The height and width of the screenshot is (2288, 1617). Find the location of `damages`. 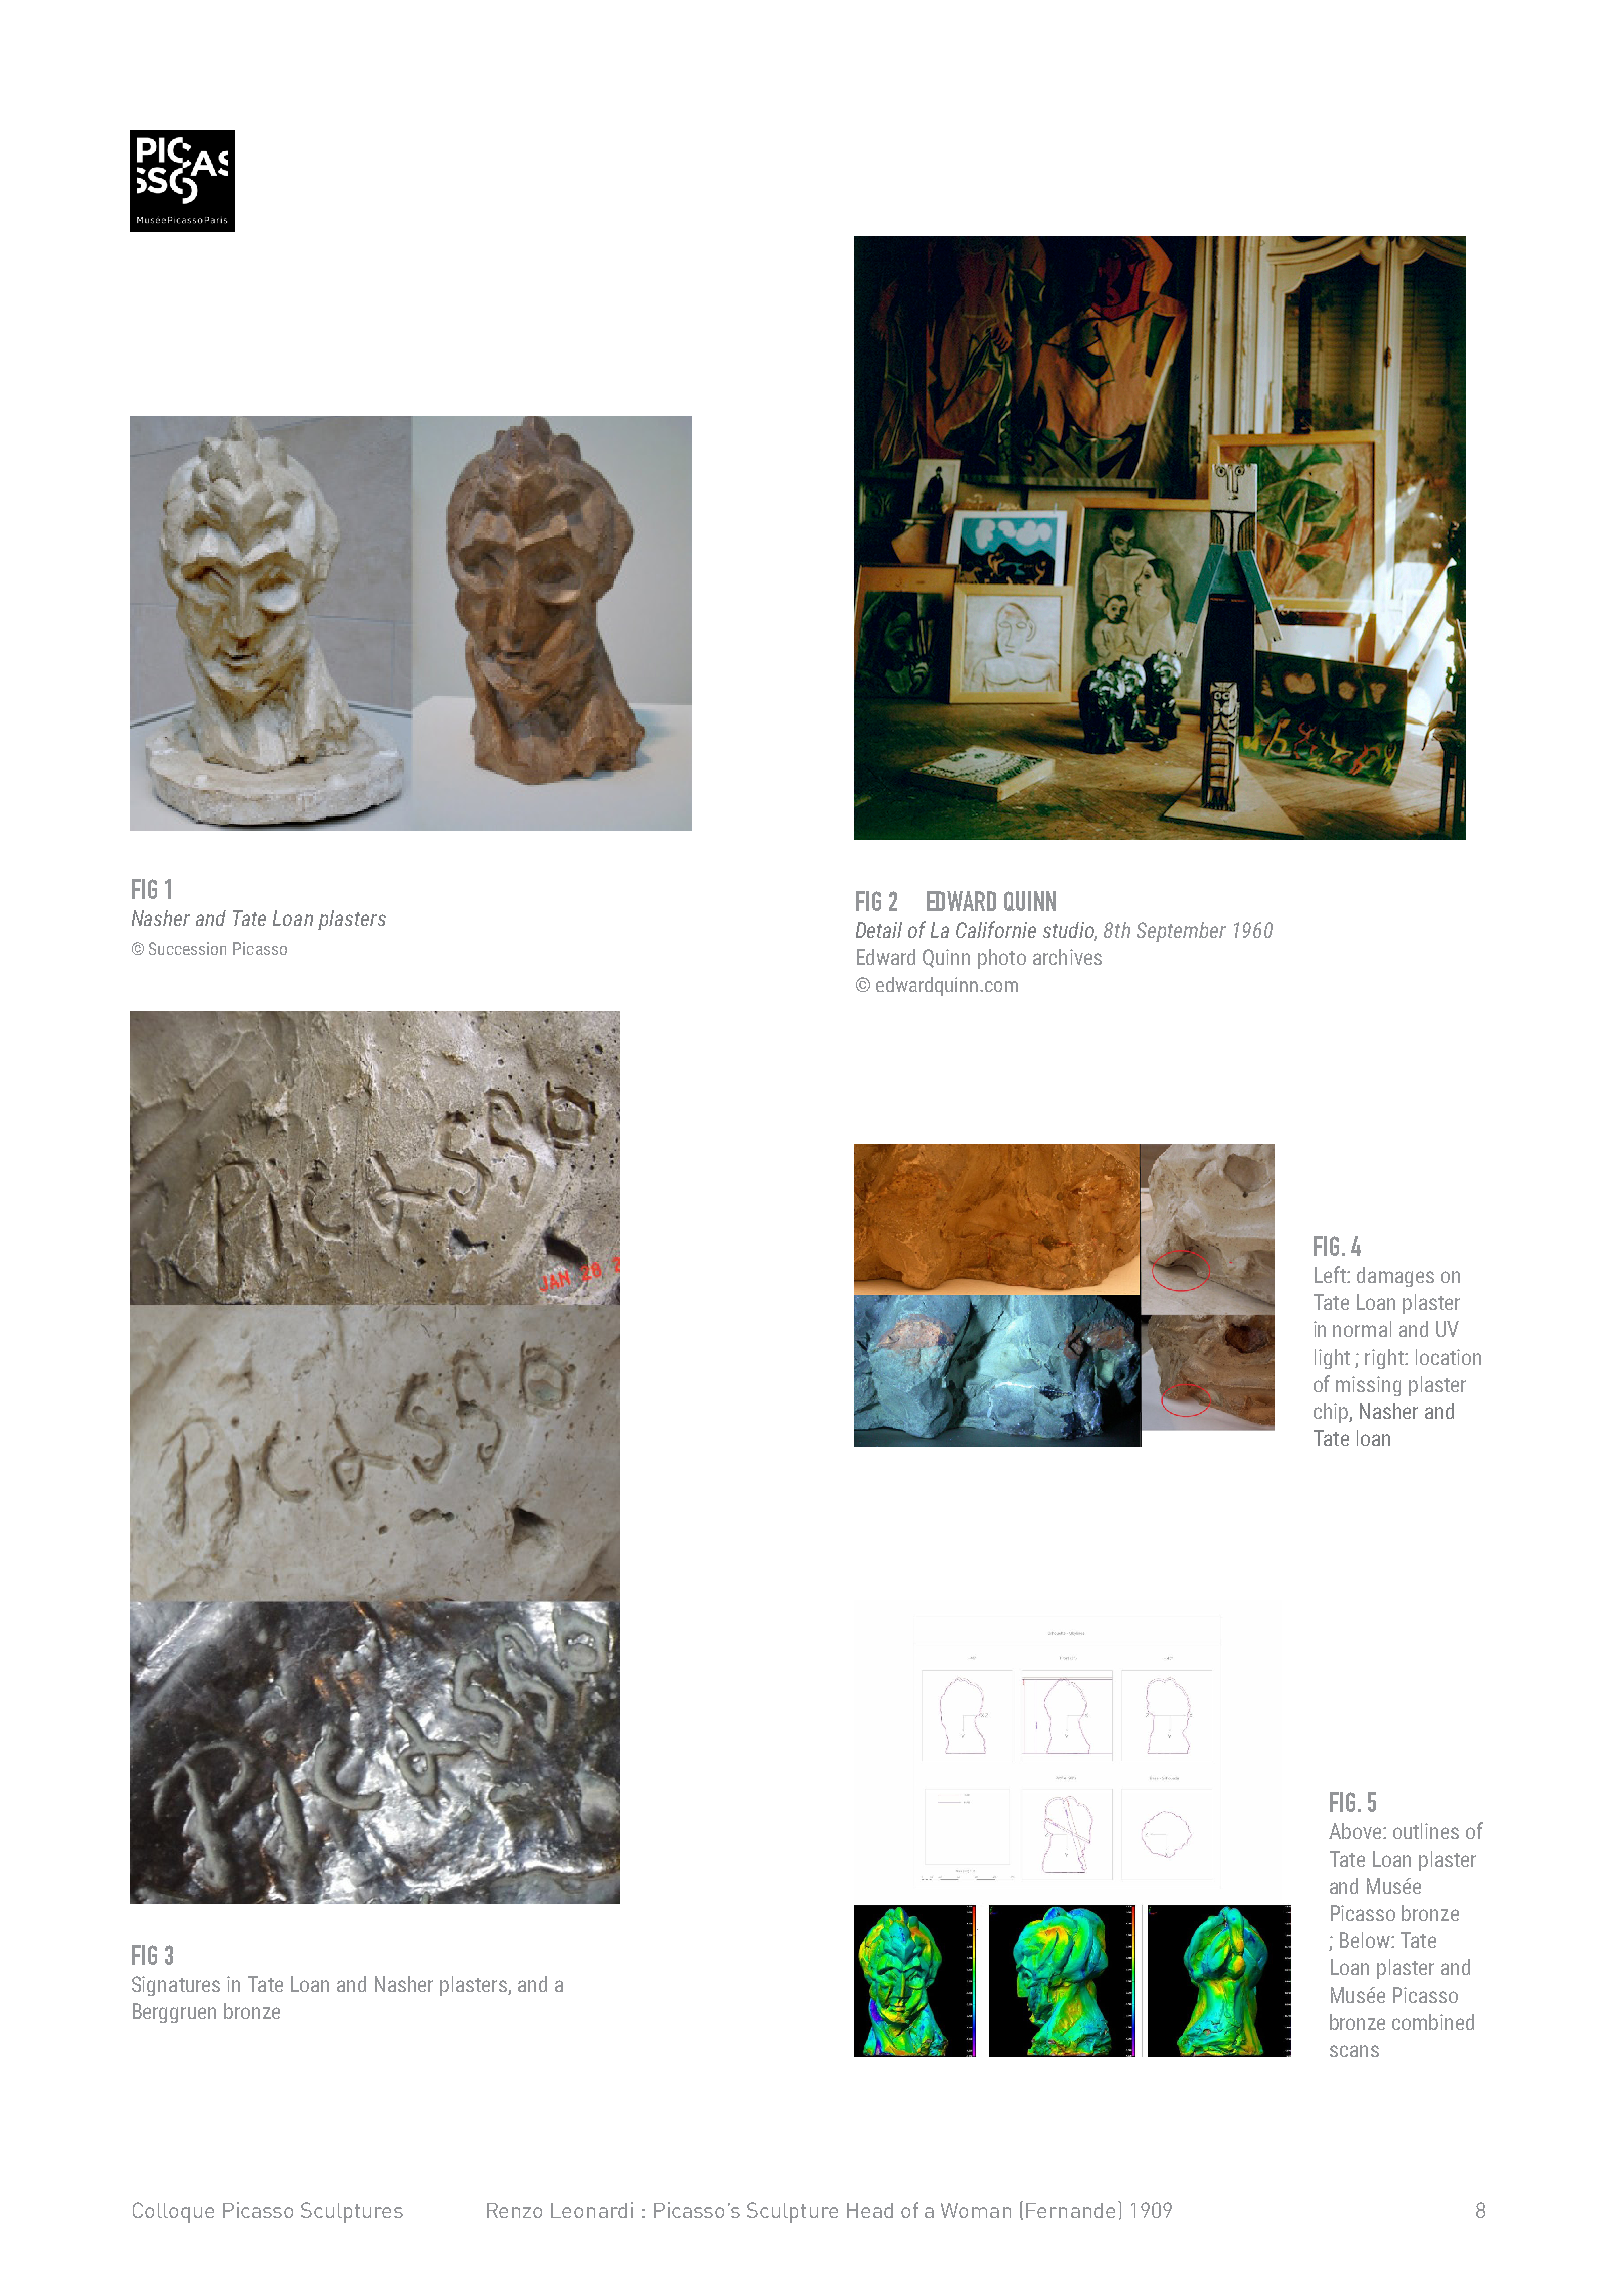

damages is located at coordinates (1395, 1277).
